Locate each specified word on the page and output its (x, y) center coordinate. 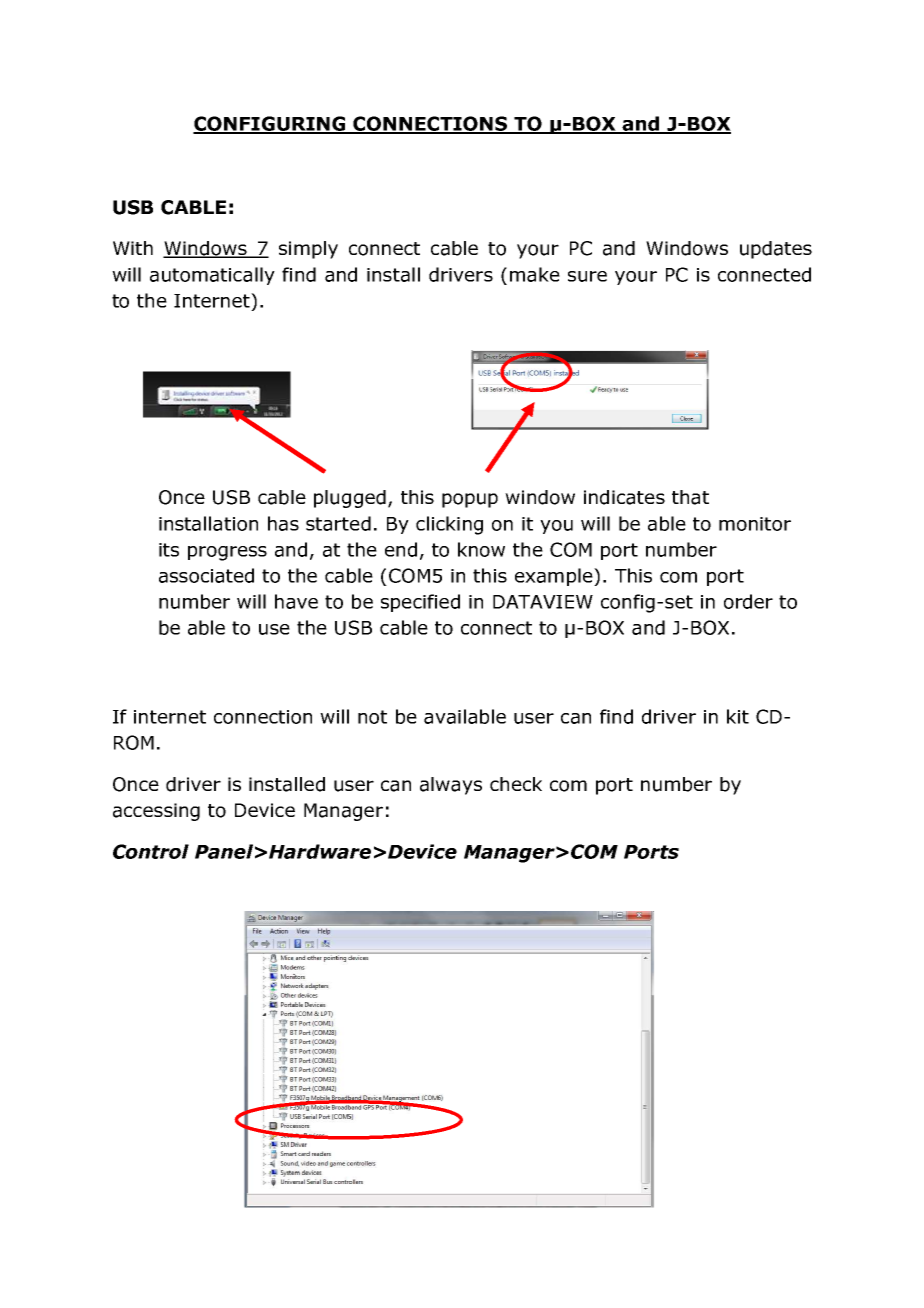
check (516, 784)
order (748, 601)
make (535, 274)
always (451, 786)
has (283, 523)
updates (776, 250)
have (296, 601)
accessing (156, 812)
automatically (212, 276)
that (690, 497)
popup (470, 500)
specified (420, 603)
